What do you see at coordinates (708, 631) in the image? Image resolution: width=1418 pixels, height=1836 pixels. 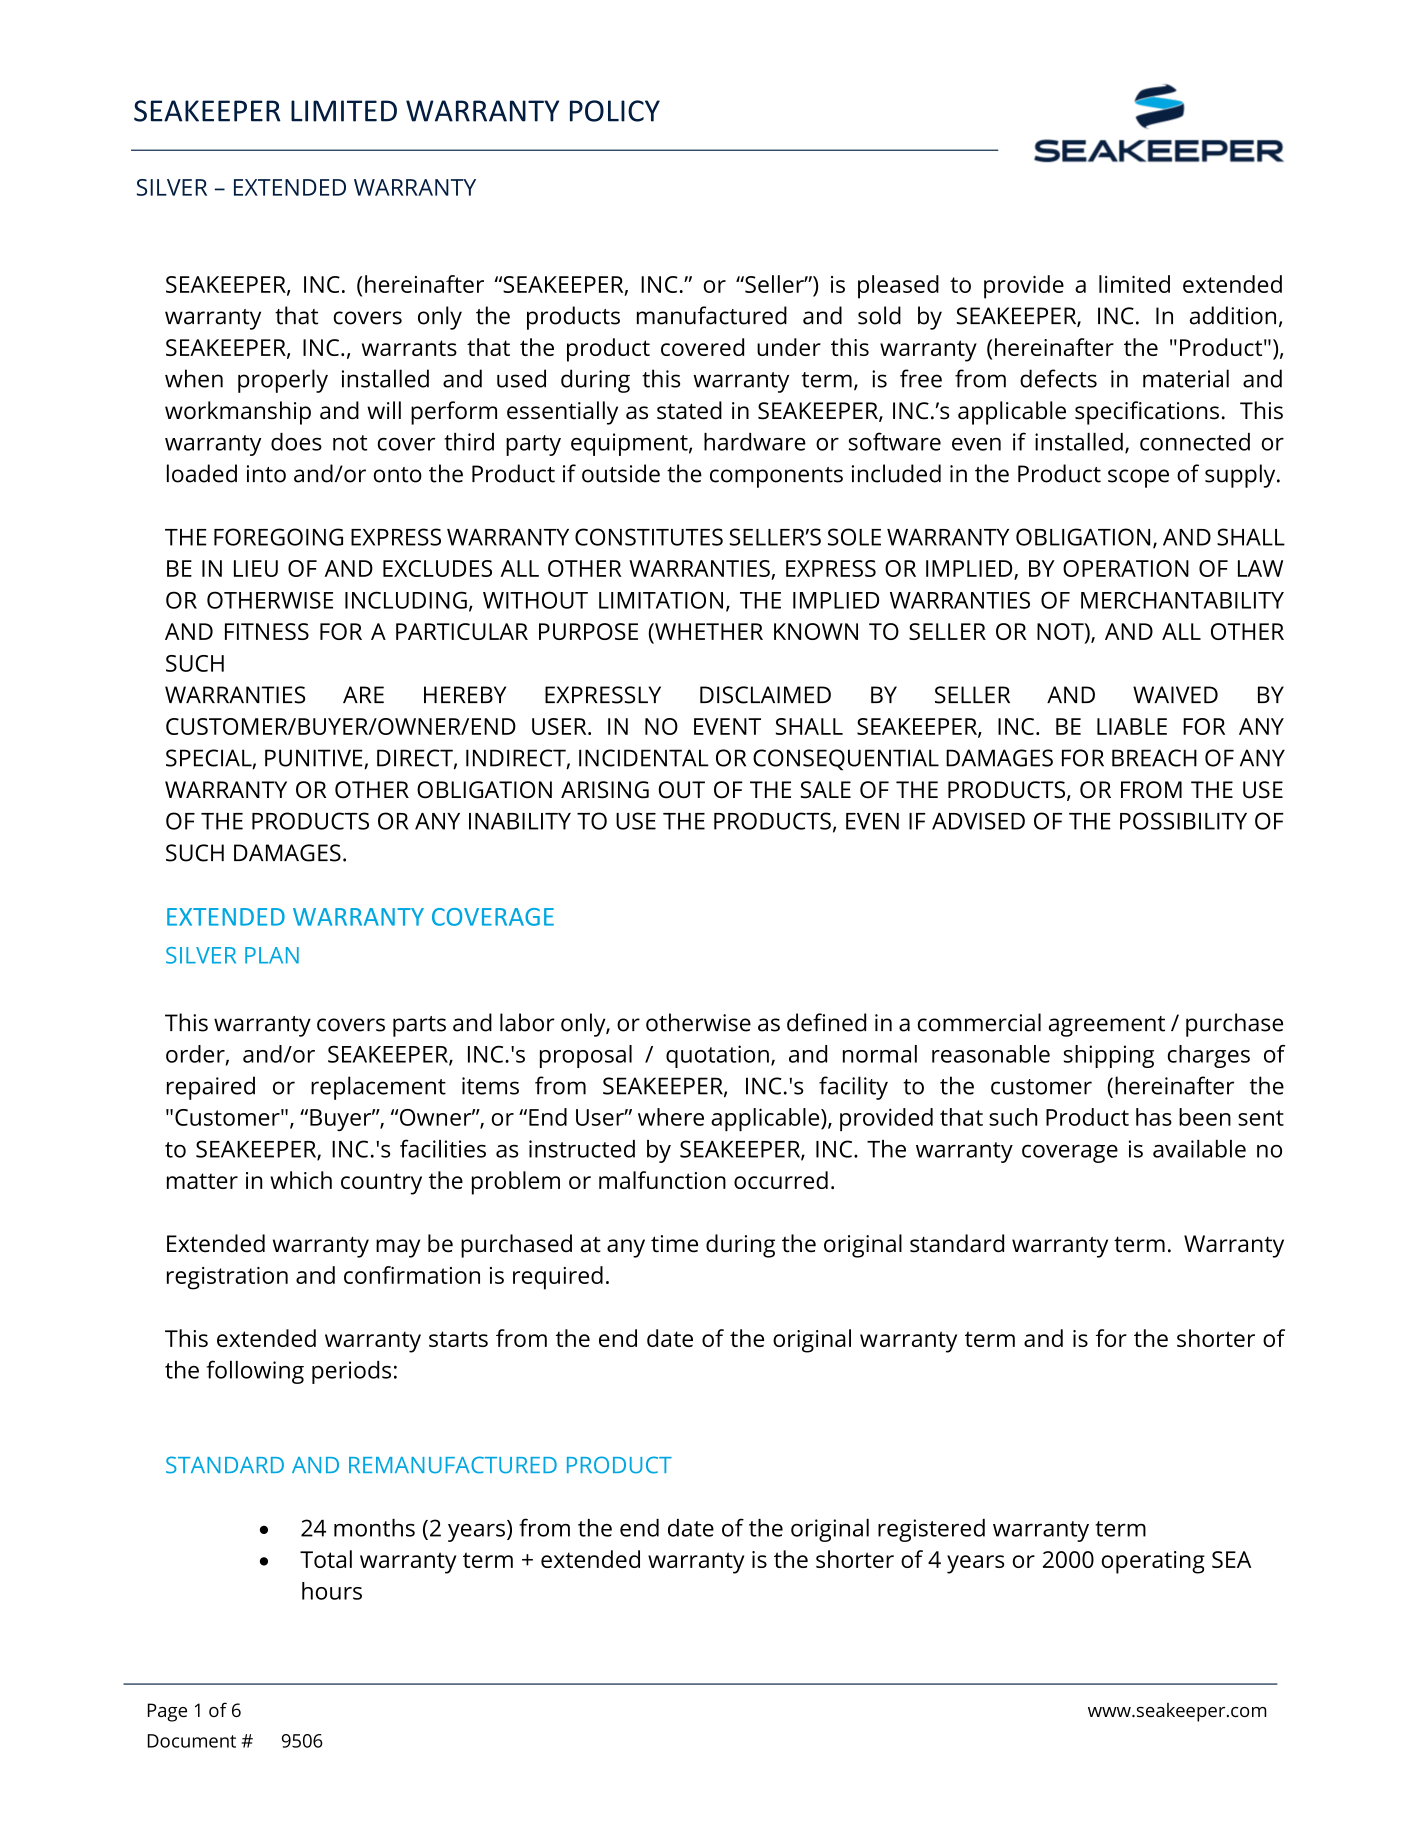 I see `WHETHER` at bounding box center [708, 631].
